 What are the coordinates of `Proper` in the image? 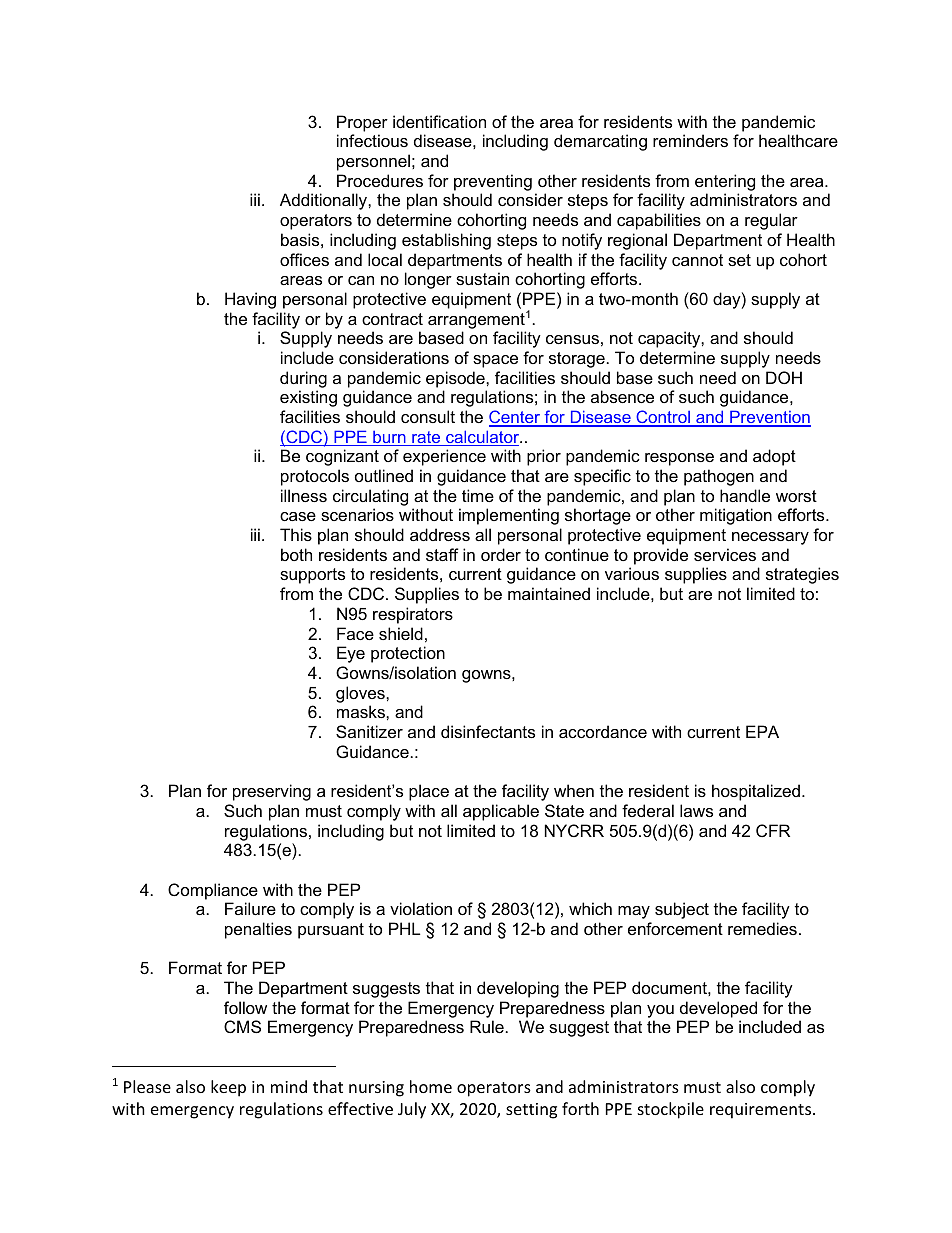 It's located at (362, 123).
